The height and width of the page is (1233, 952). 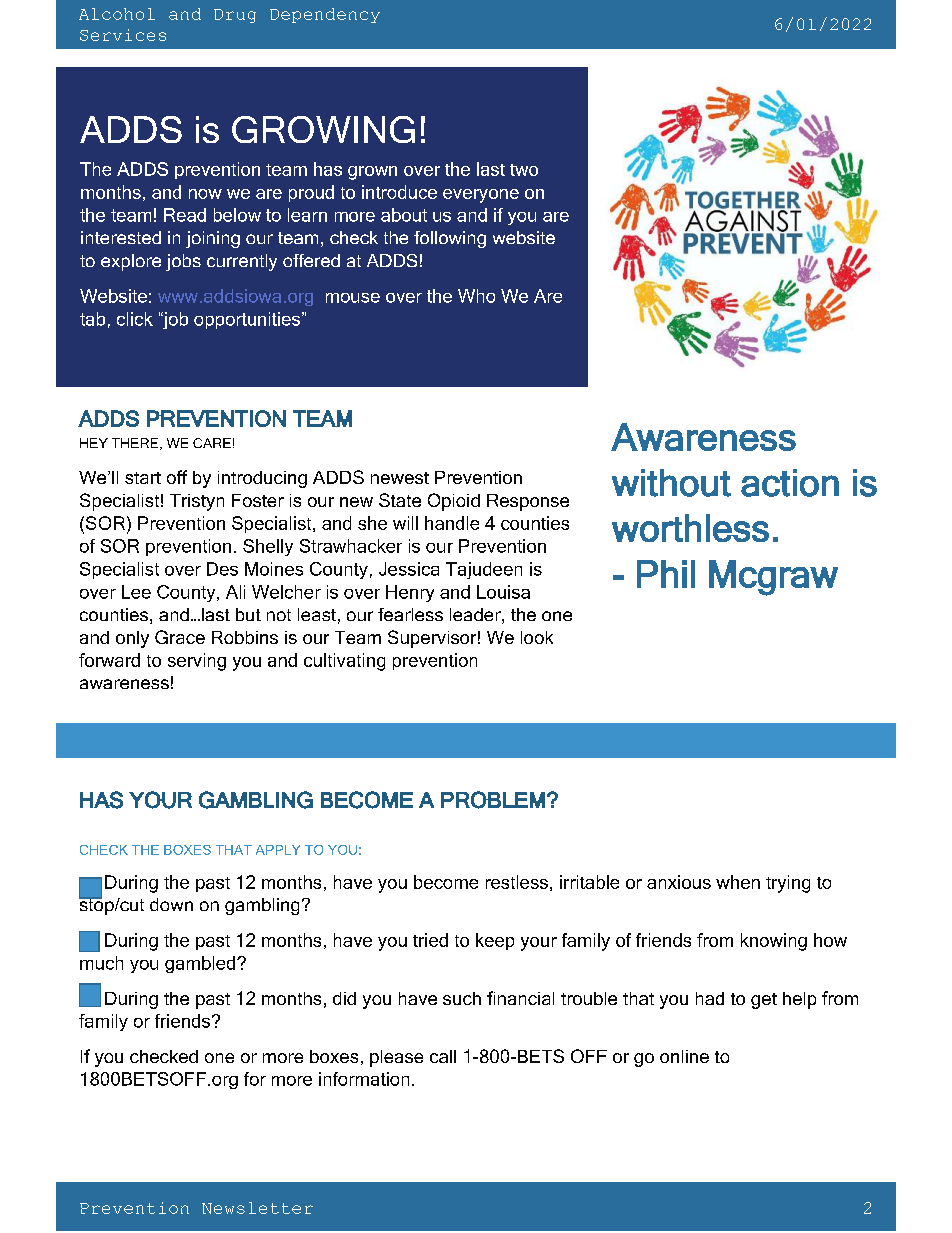 I want to click on APPLY, so click(x=278, y=850).
